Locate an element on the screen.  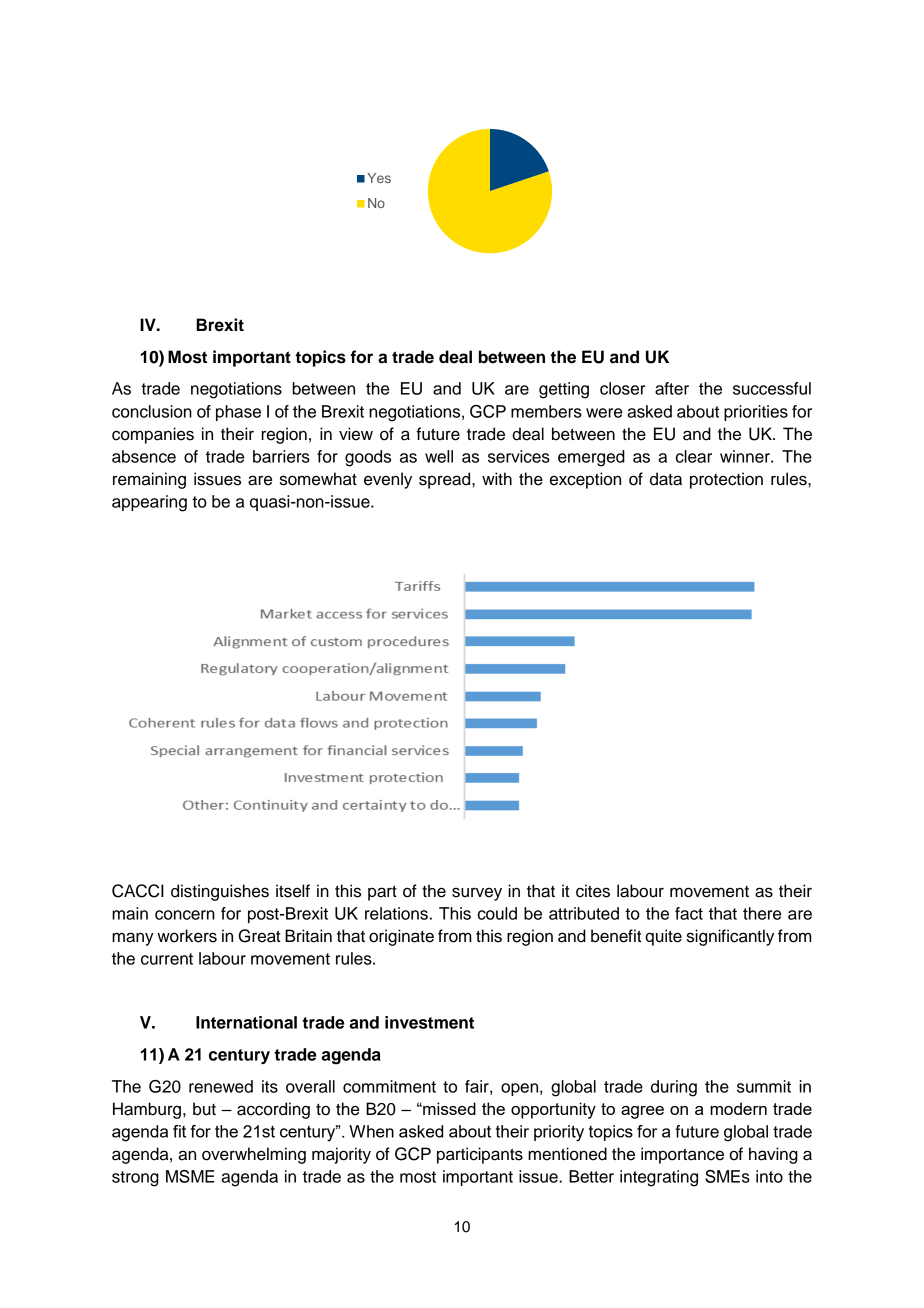
phase is located at coordinates (238, 413).
